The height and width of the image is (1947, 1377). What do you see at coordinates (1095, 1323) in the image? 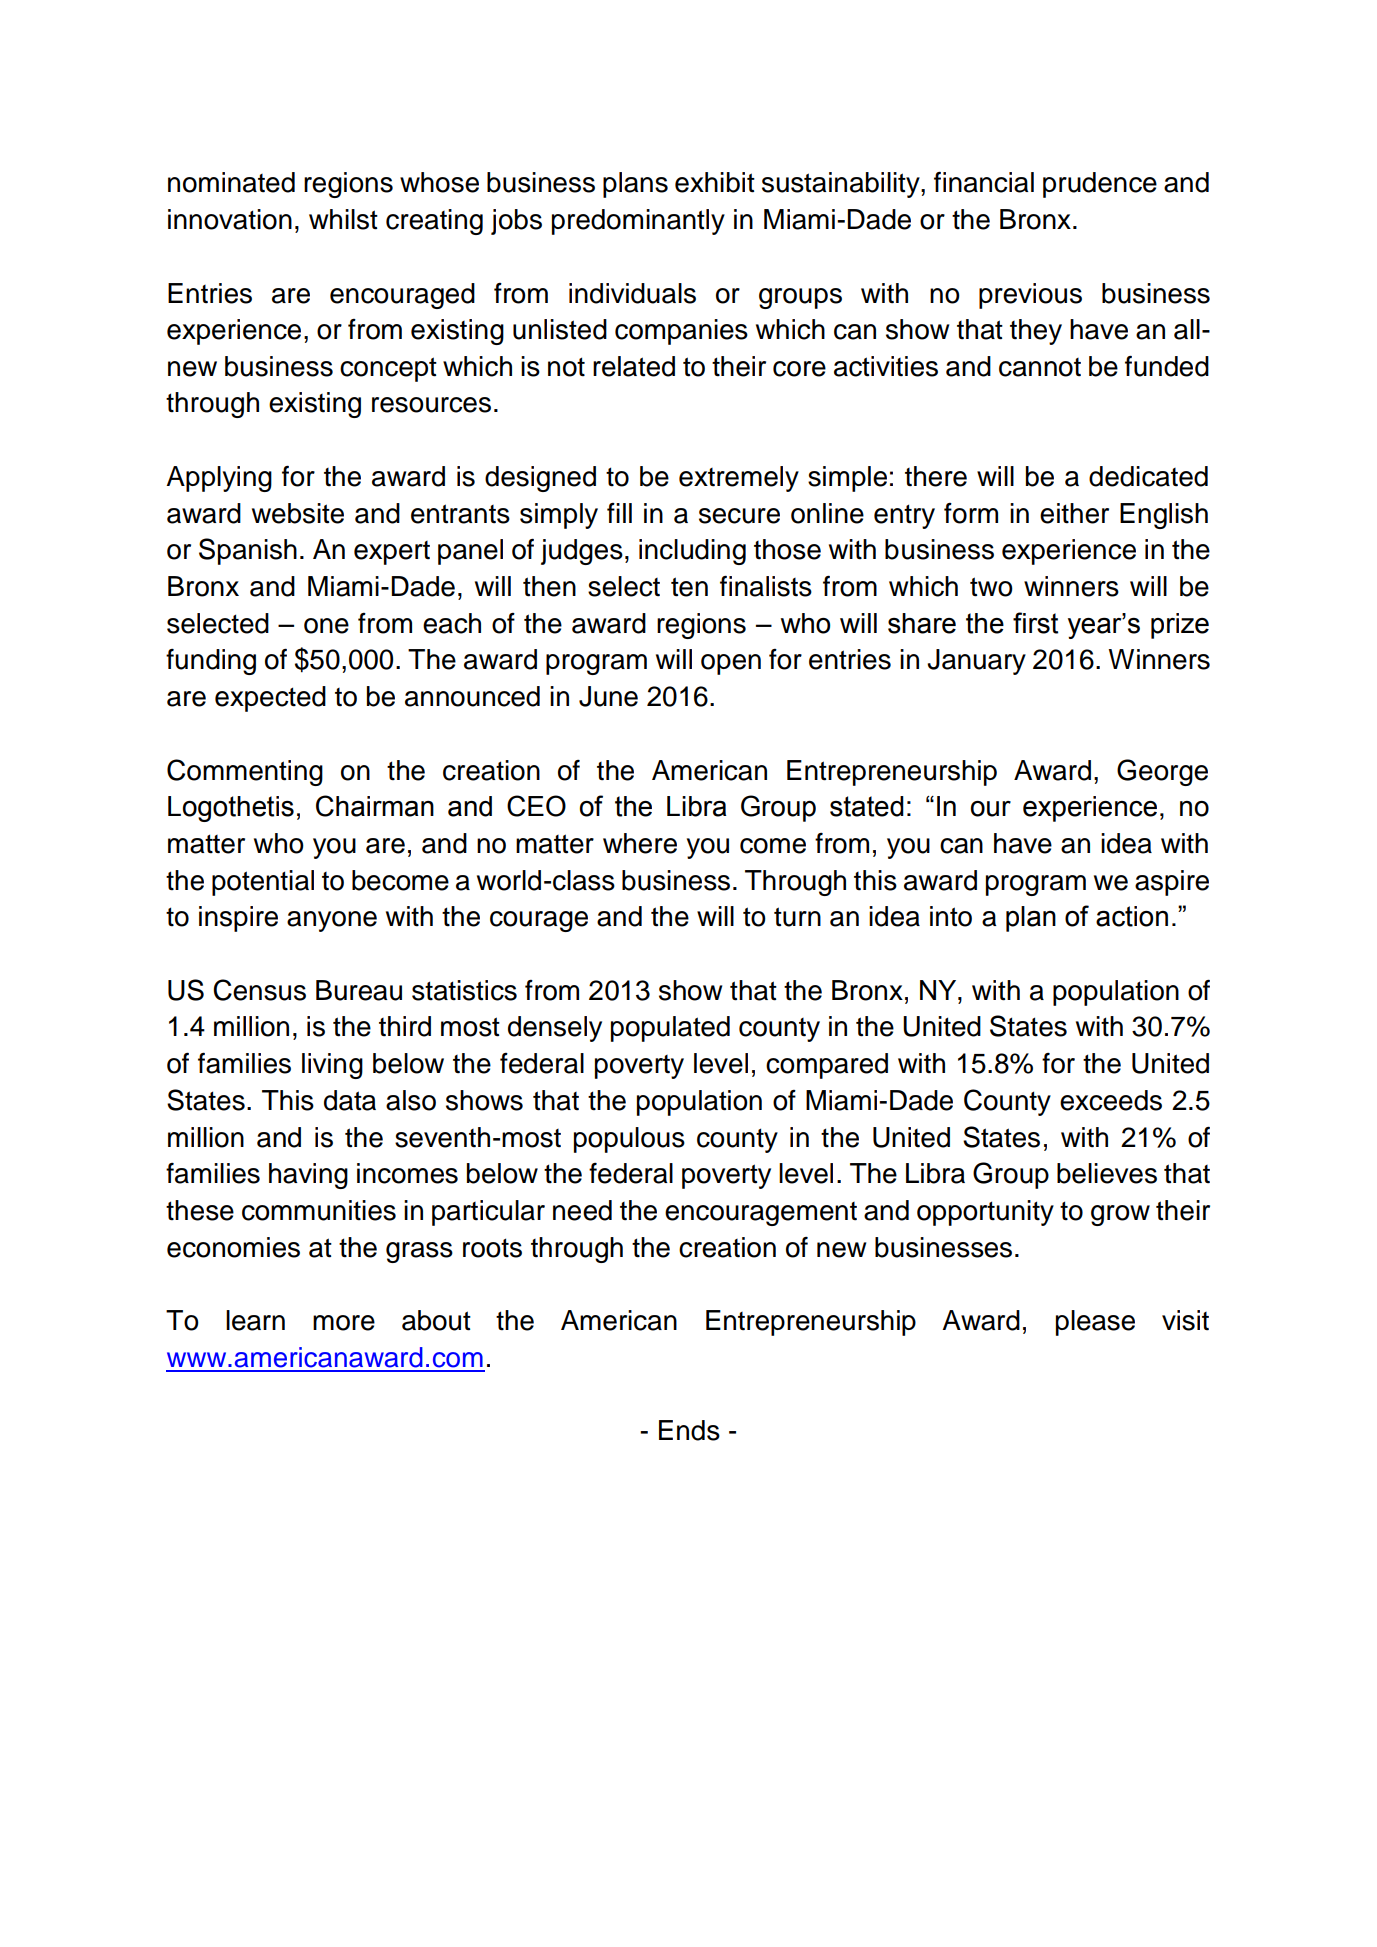
I see `please` at bounding box center [1095, 1323].
